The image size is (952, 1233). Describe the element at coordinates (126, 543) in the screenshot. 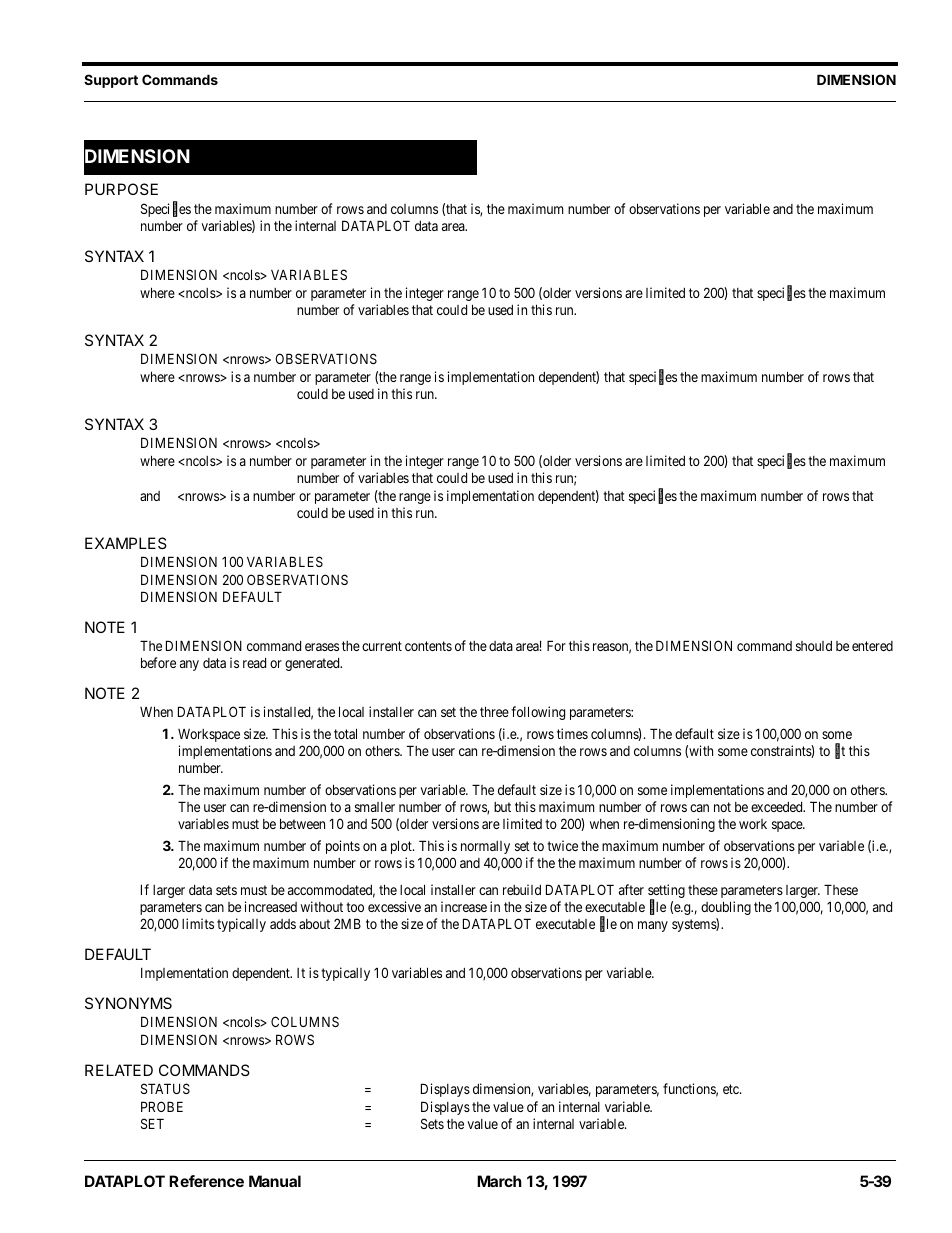

I see `EXAMPLES` at that location.
